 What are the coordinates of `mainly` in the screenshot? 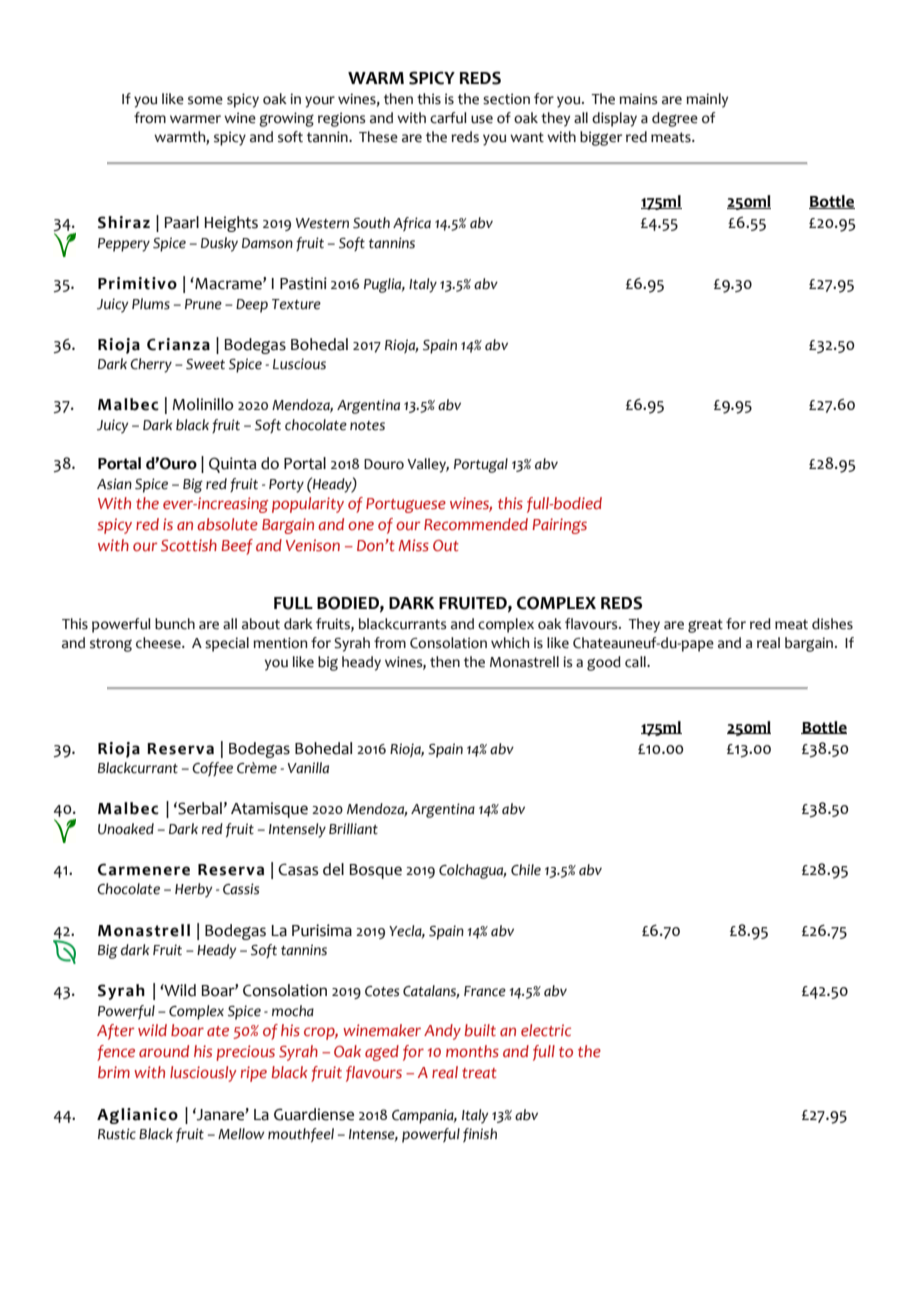 It's located at (707, 100).
